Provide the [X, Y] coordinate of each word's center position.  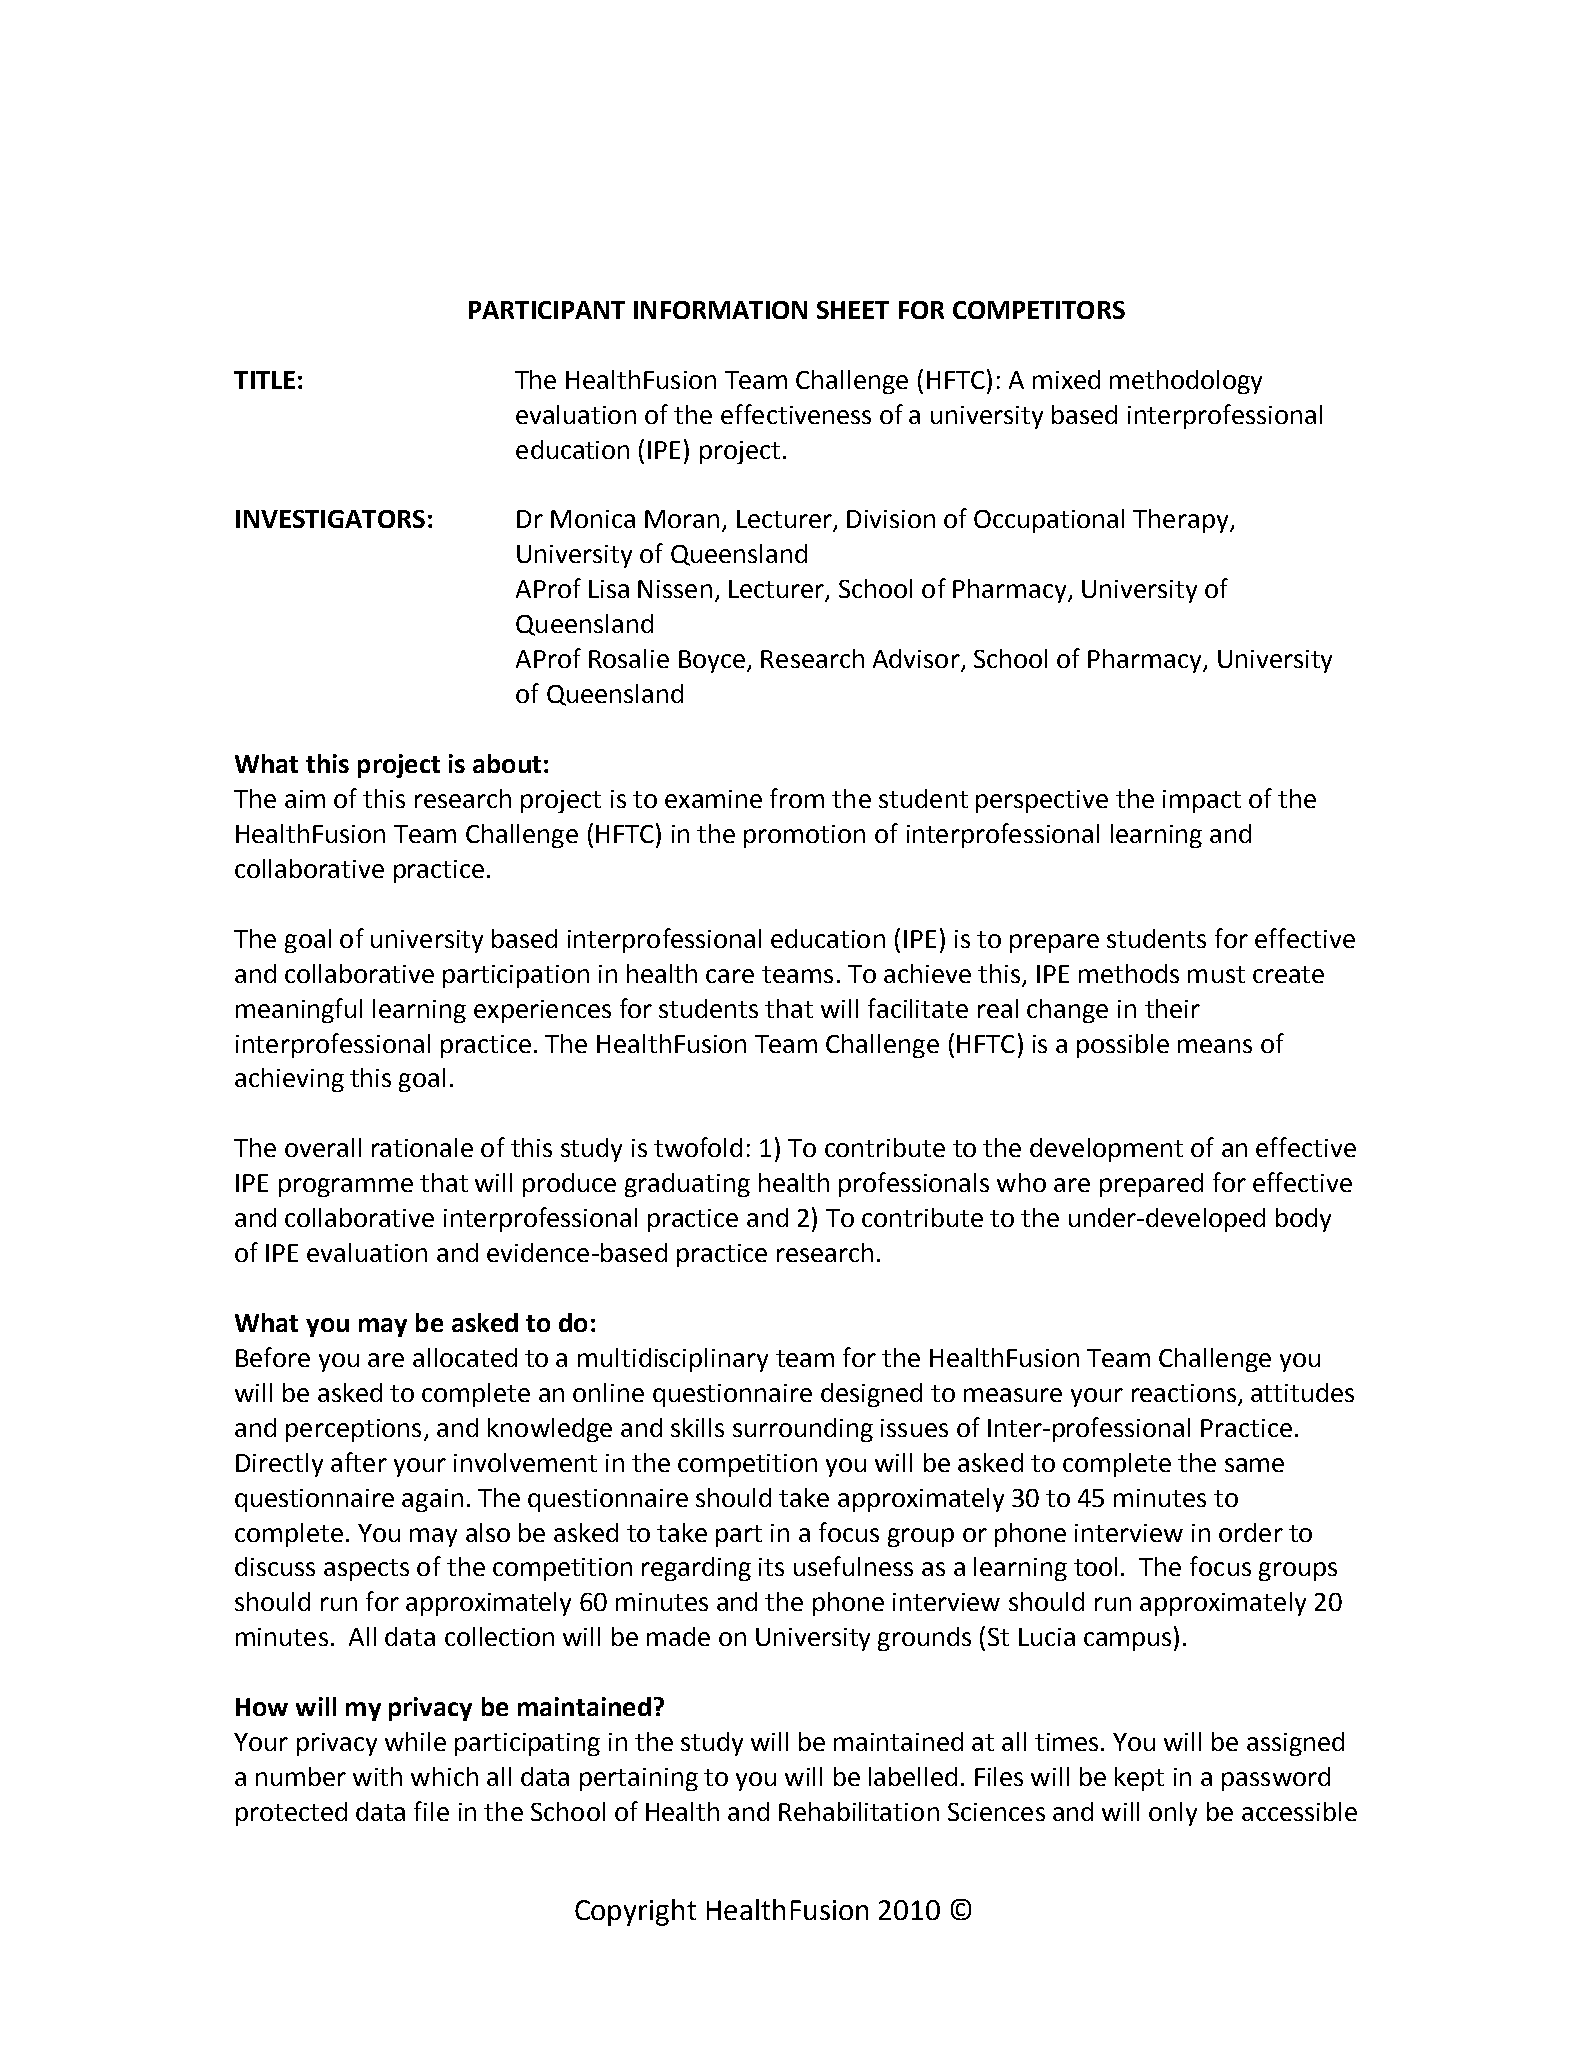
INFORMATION [720, 310]
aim [305, 799]
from [797, 798]
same [1254, 1465]
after [359, 1462]
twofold [698, 1147]
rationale [422, 1147]
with [377, 1776]
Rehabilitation [859, 1811]
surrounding [803, 1430]
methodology [1186, 382]
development [1106, 1150]
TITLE [264, 380]
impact [1202, 801]
